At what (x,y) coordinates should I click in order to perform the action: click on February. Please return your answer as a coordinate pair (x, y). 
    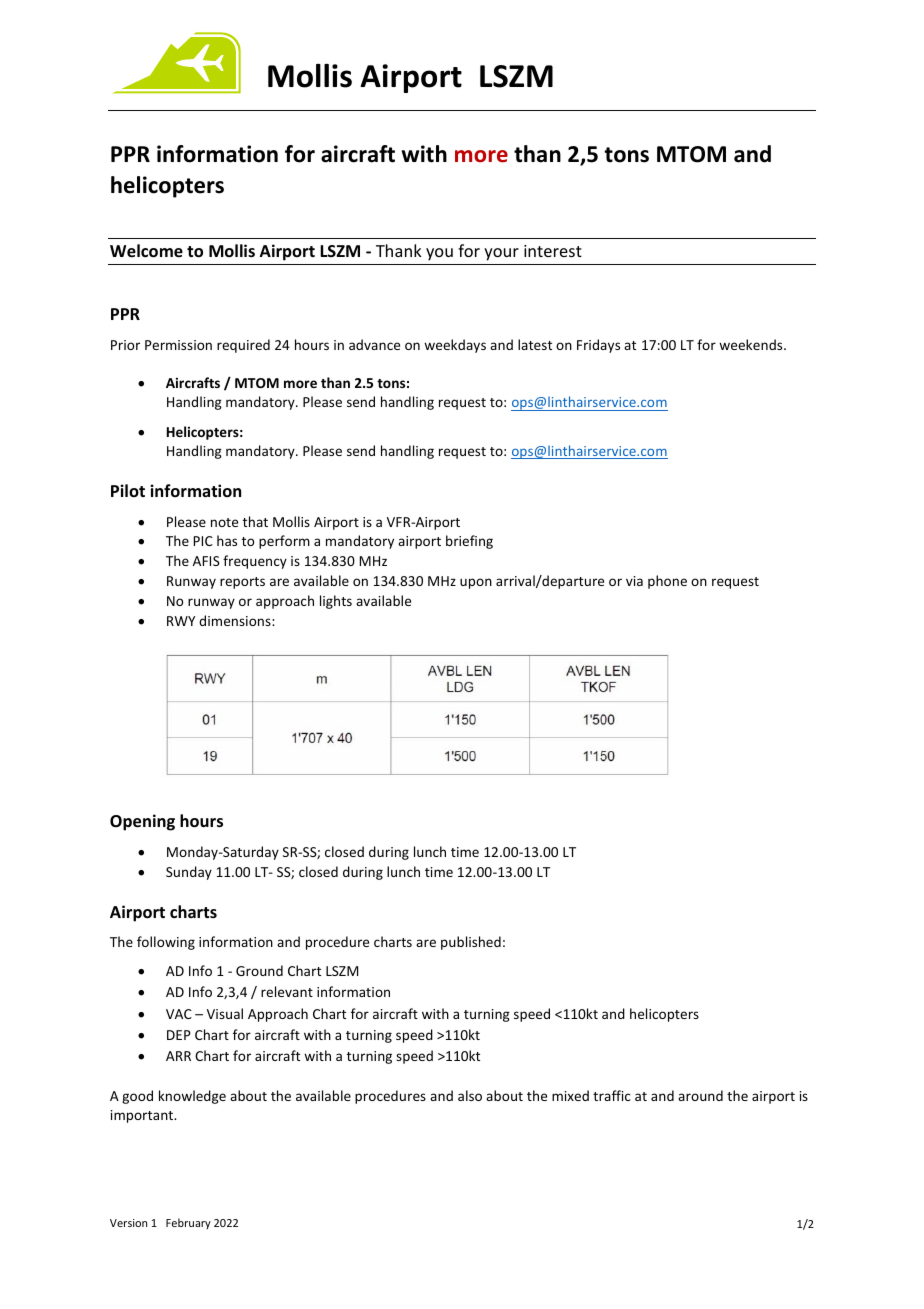
    Looking at the image, I should click on (188, 1223).
